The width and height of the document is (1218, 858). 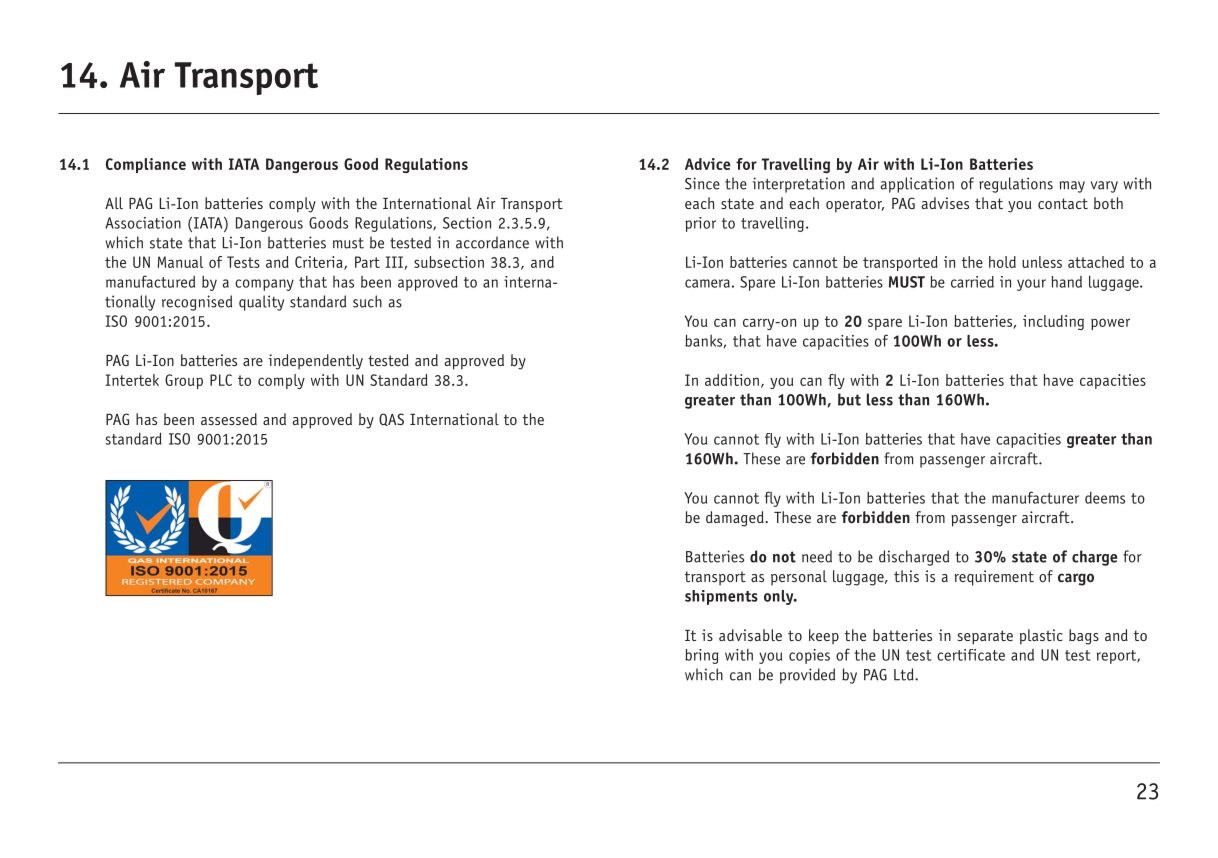 I want to click on addition, so click(x=732, y=380).
